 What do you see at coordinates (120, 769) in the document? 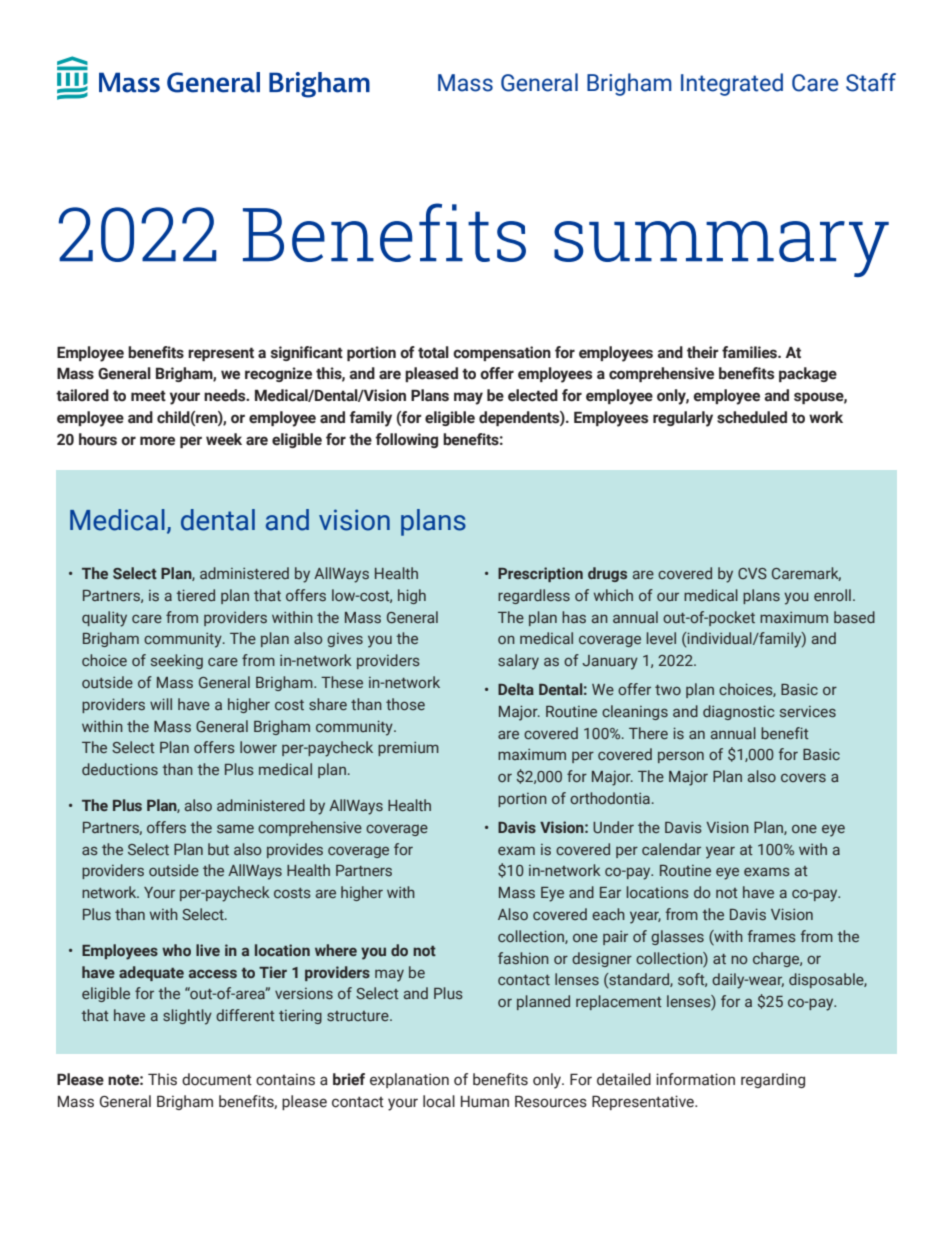
I see `deductions` at bounding box center [120, 769].
